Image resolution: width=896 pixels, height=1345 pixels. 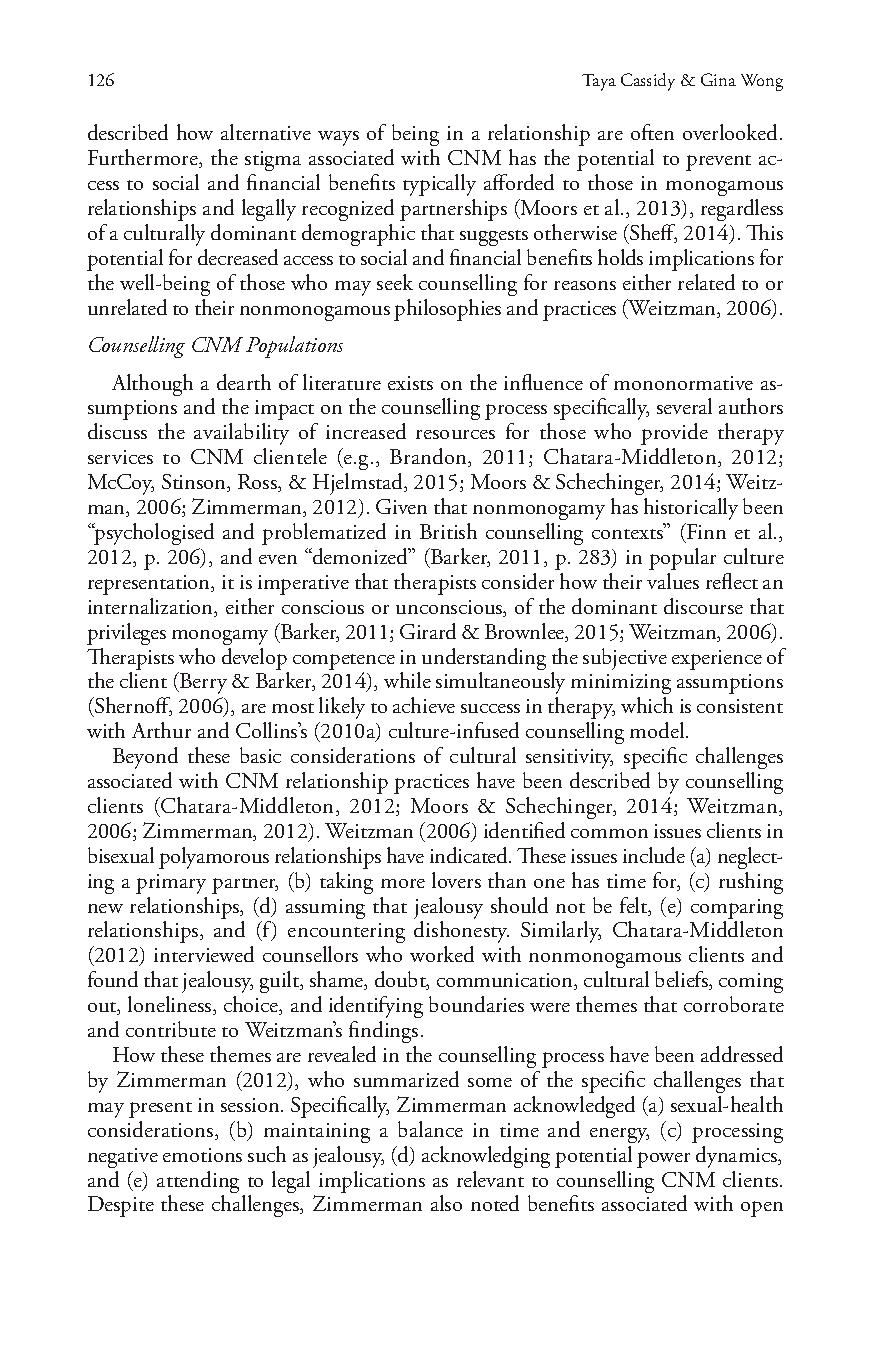 What do you see at coordinates (663, 1160) in the image?
I see `power` at bounding box center [663, 1160].
